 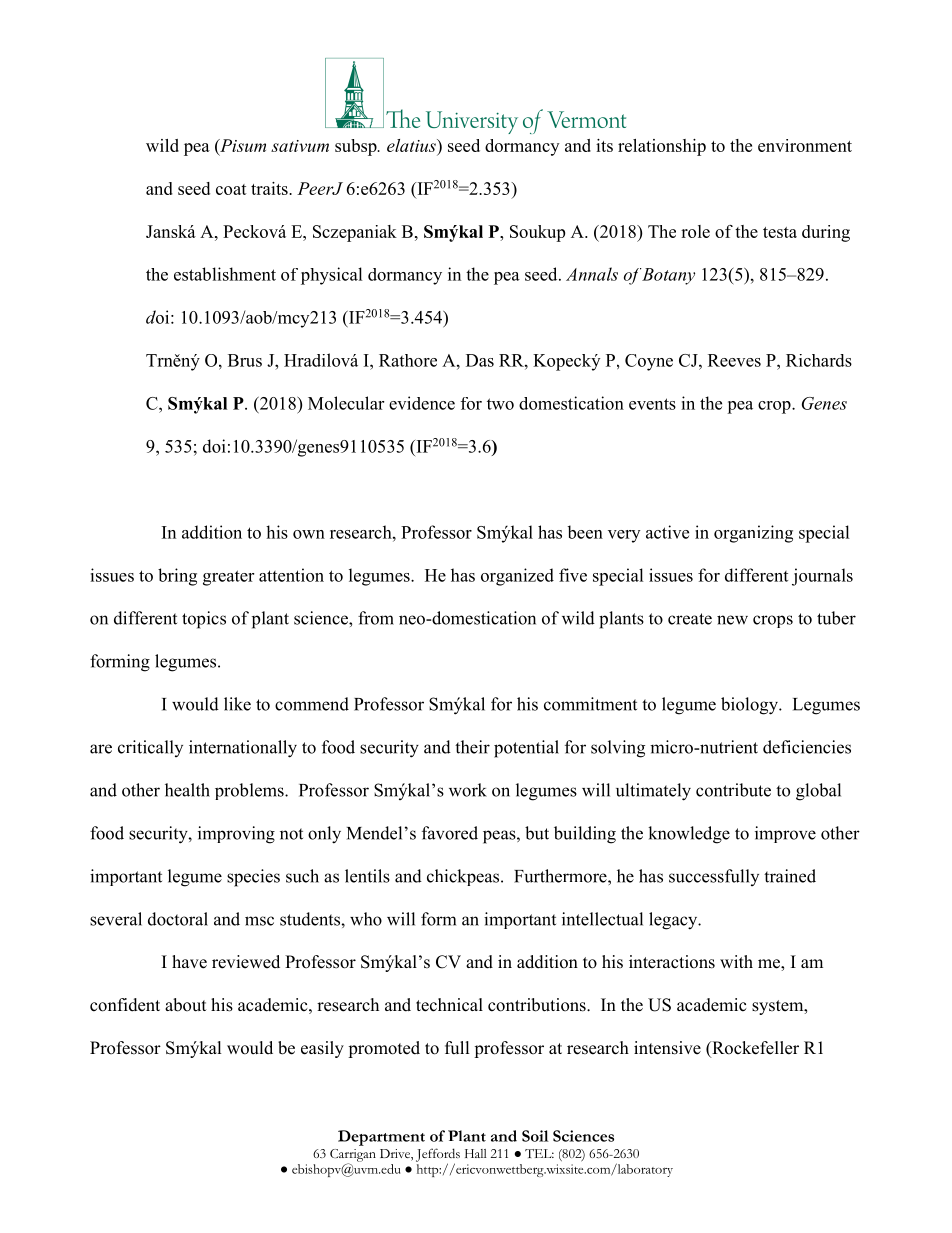 What do you see at coordinates (187, 790) in the document?
I see `health` at bounding box center [187, 790].
